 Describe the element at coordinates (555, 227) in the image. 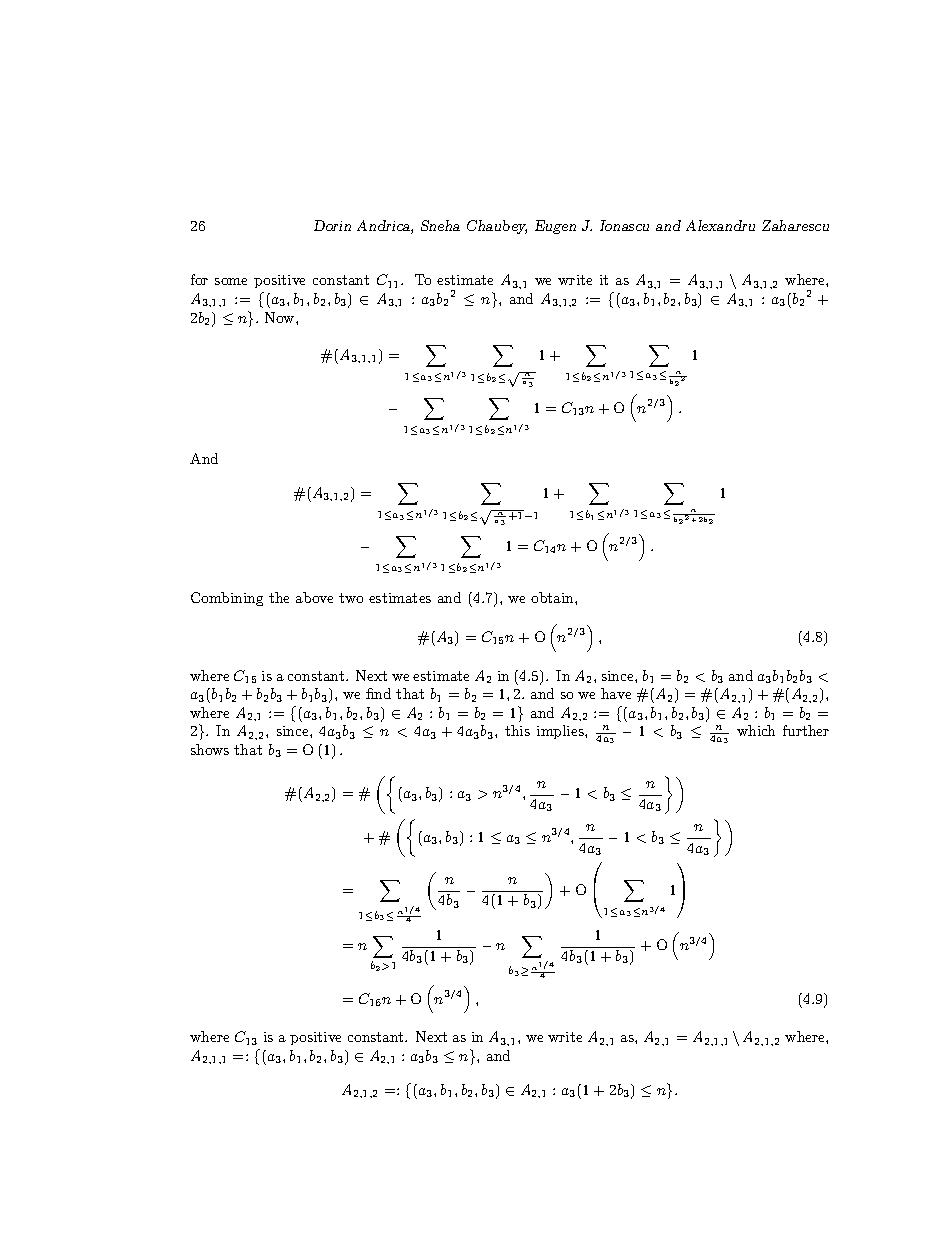

I see `Eugen` at that location.
